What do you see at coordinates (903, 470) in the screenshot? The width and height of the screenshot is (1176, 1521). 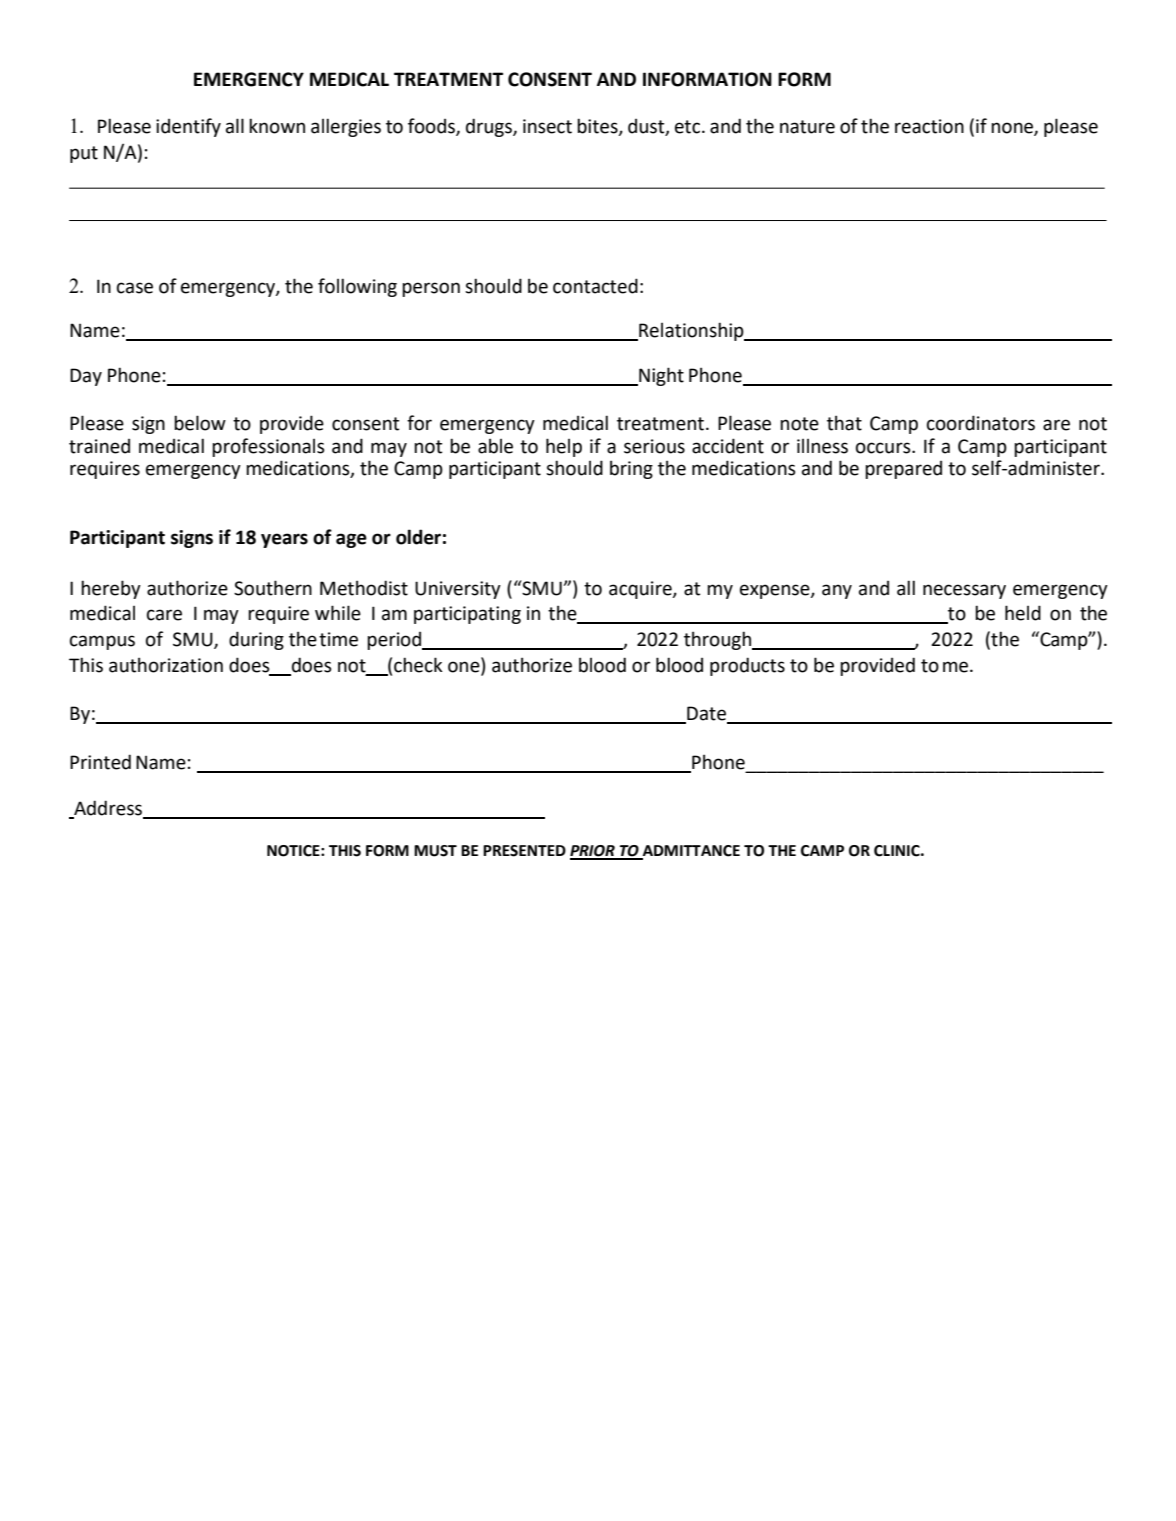 I see `prepared` at bounding box center [903, 470].
